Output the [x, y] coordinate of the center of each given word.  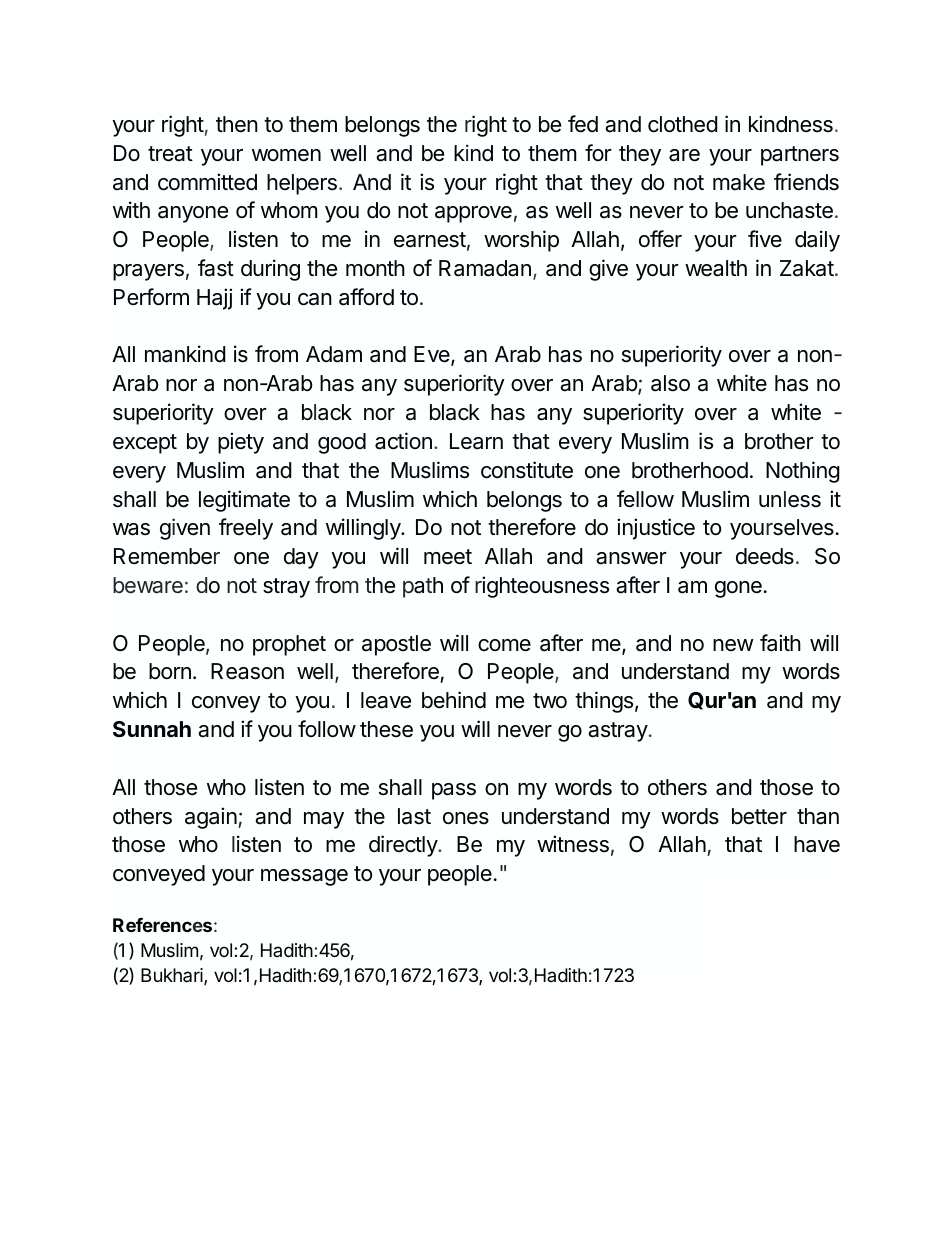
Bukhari [173, 976]
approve [473, 214]
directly [404, 846]
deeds [765, 556]
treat [170, 154]
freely [246, 529]
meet [448, 557]
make [739, 182]
